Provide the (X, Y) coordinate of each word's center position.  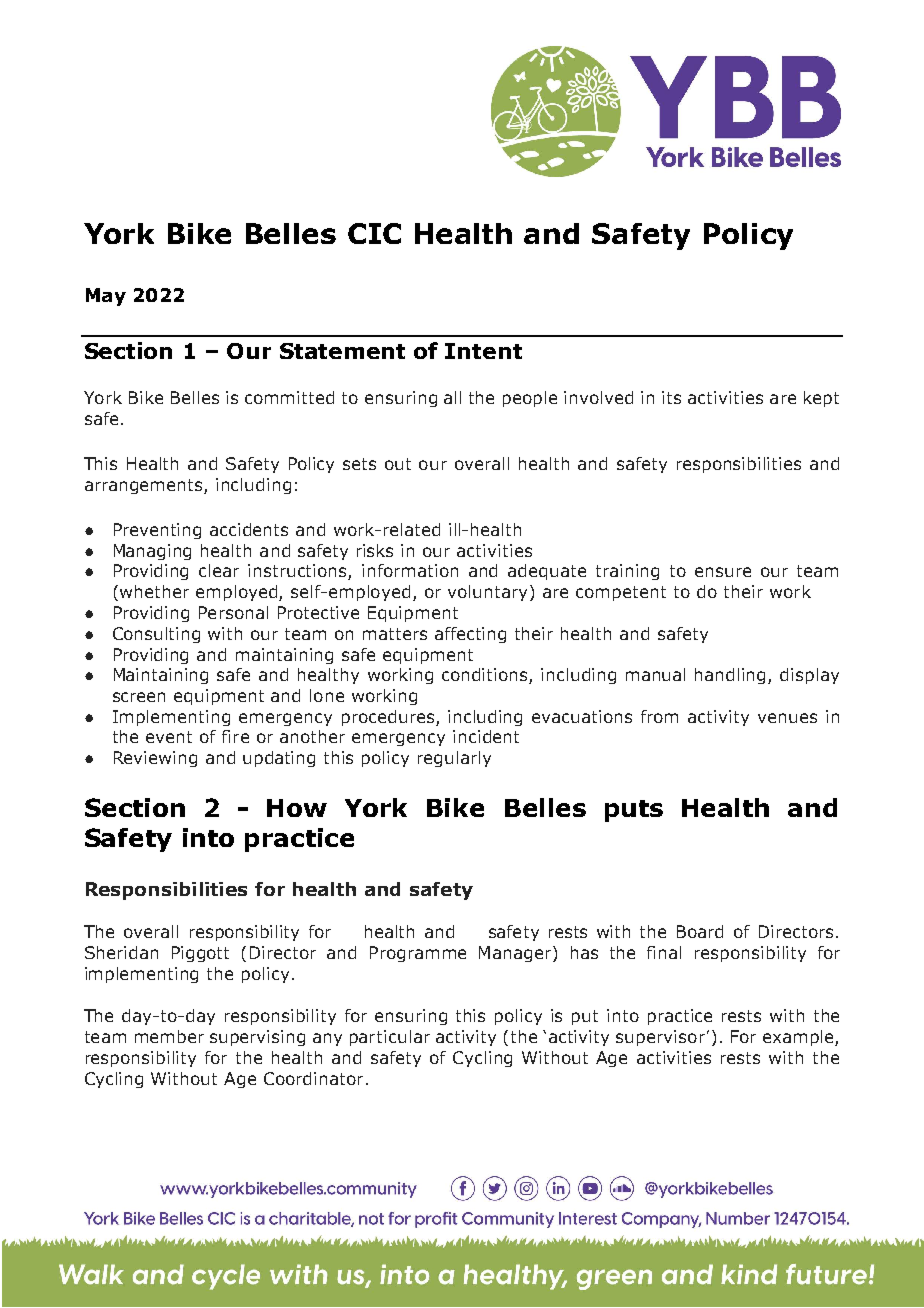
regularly (454, 759)
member (169, 1036)
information (410, 570)
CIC (374, 233)
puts (634, 811)
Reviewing (155, 759)
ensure (723, 572)
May (106, 297)
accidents (249, 529)
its (671, 397)
